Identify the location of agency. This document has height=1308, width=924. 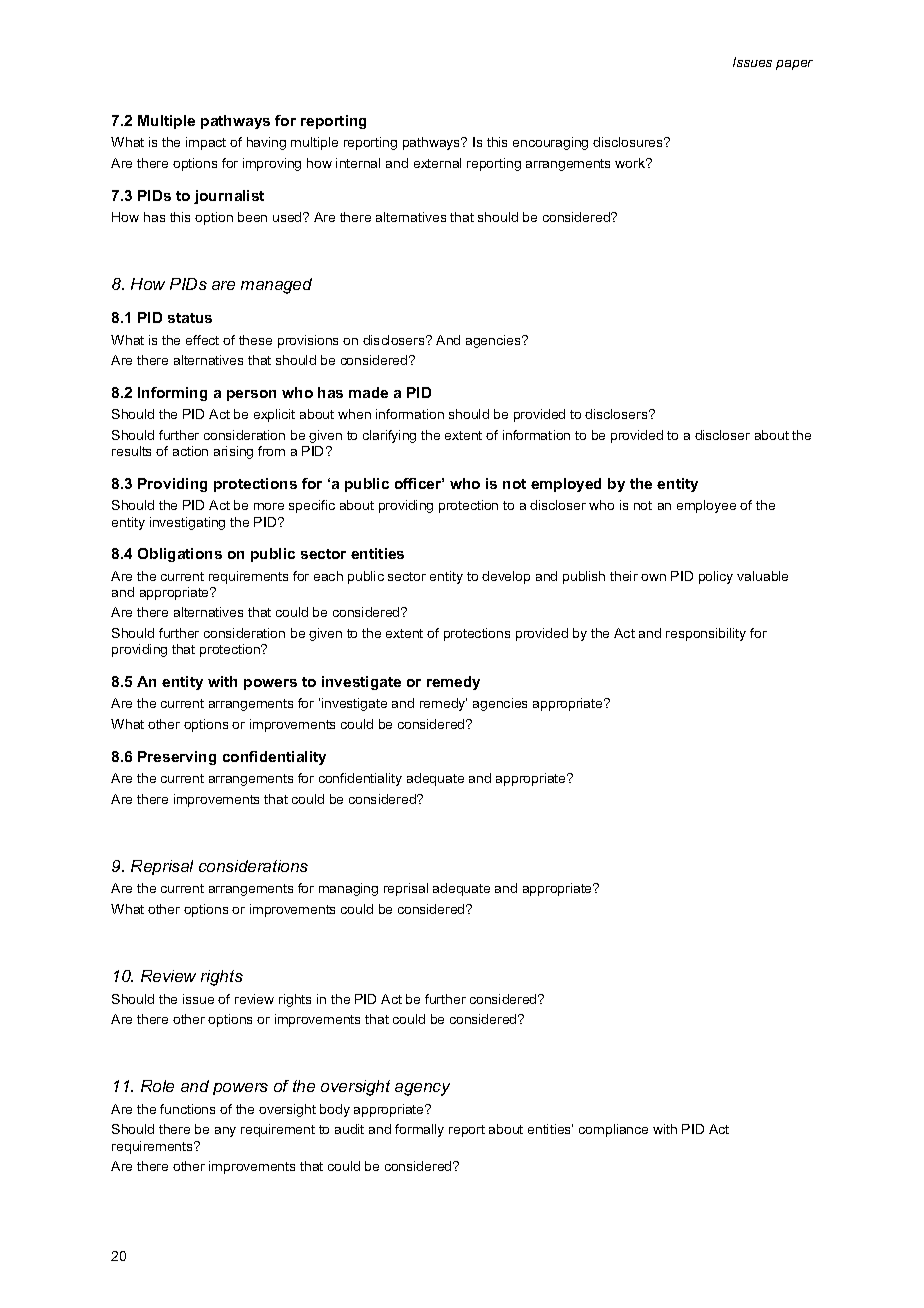
(422, 1089).
